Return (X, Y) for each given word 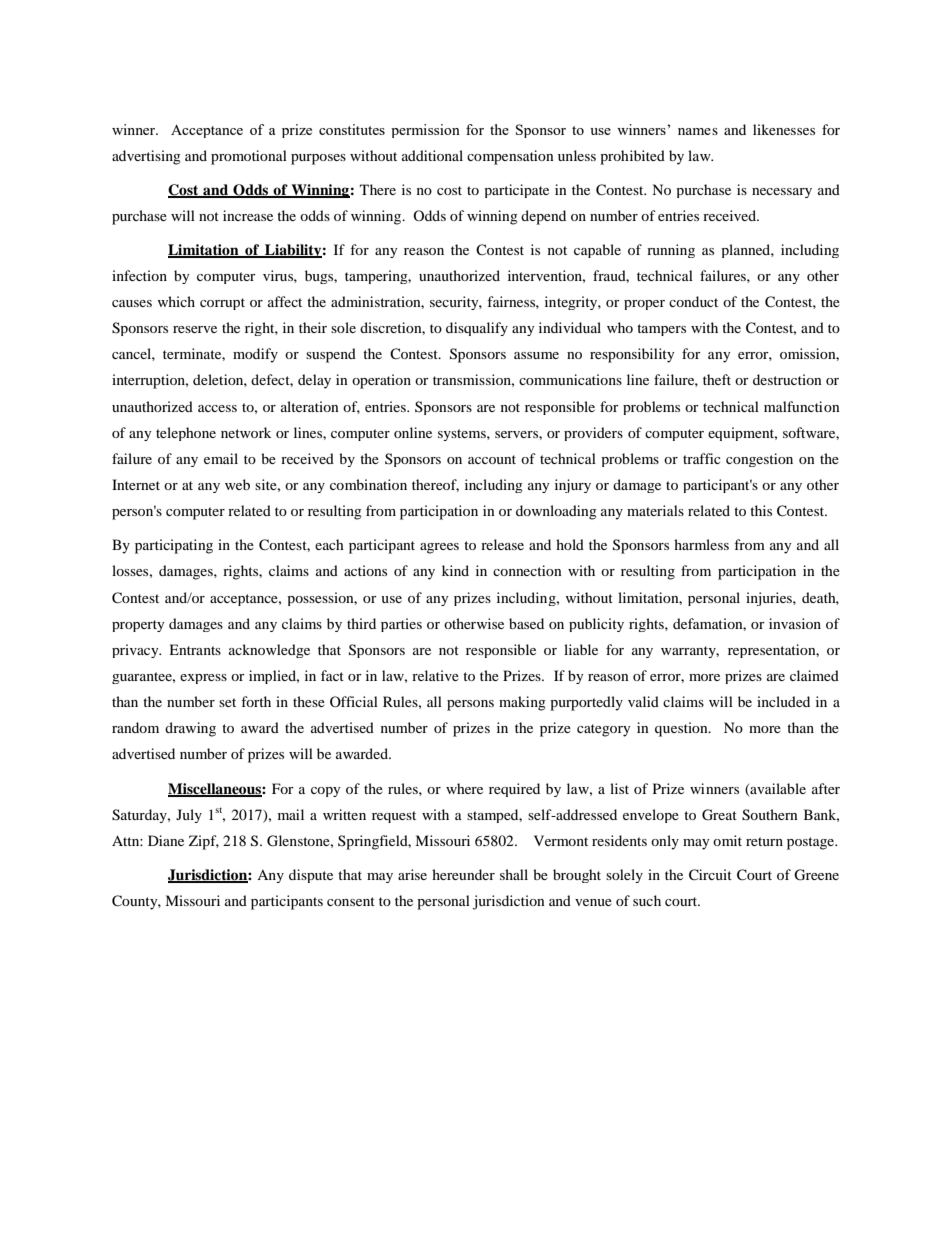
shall (514, 874)
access (217, 408)
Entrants (195, 649)
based (526, 623)
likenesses (784, 129)
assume (536, 355)
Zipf (204, 842)
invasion (795, 623)
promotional (249, 157)
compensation (510, 157)
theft (717, 379)
